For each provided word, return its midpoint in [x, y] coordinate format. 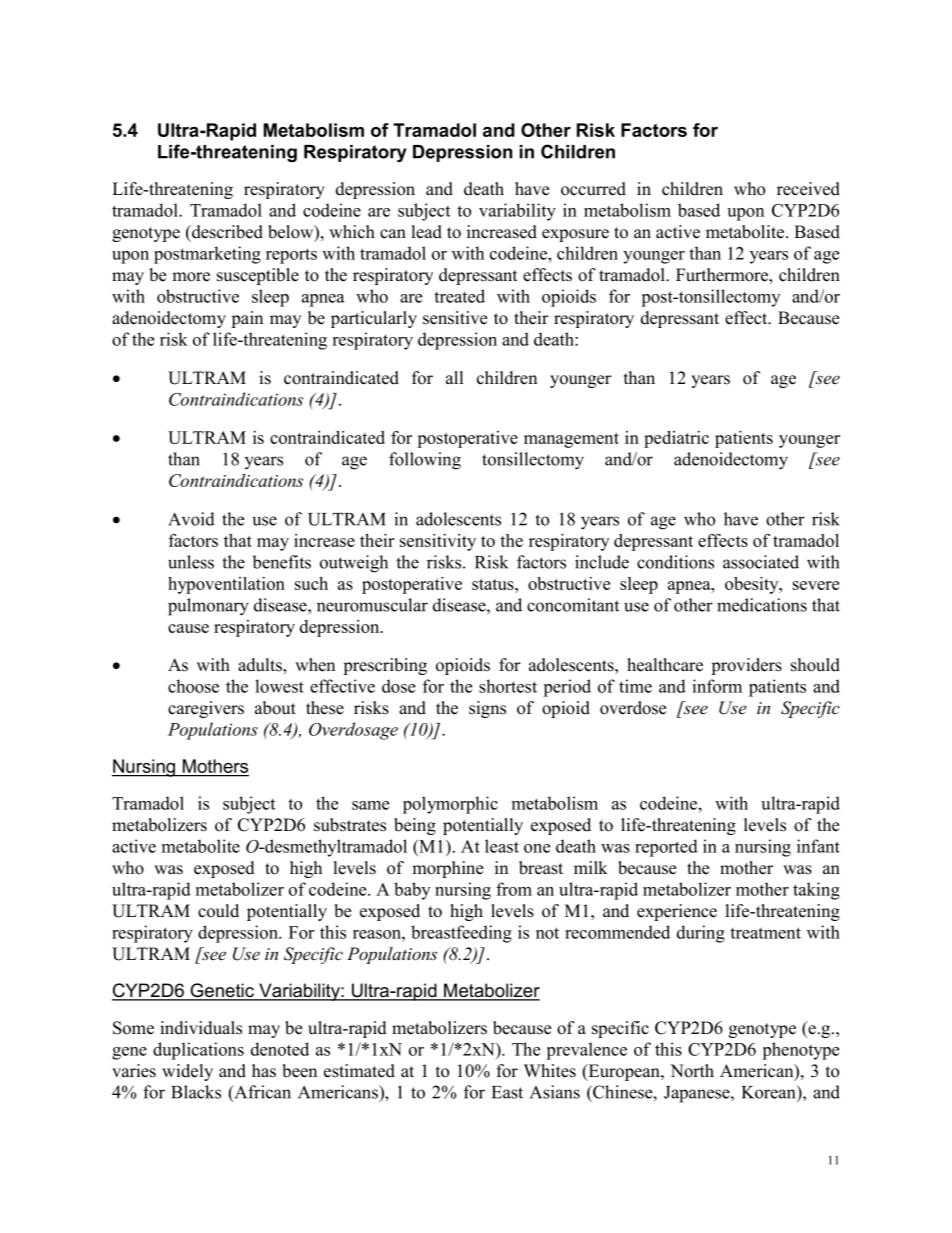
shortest [508, 686]
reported [666, 848]
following [425, 461]
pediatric [676, 439]
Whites [550, 1071]
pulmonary [208, 607]
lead [427, 232]
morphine [447, 869]
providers [746, 666]
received [808, 189]
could [218, 911]
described [226, 232]
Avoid [191, 519]
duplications [198, 1051]
